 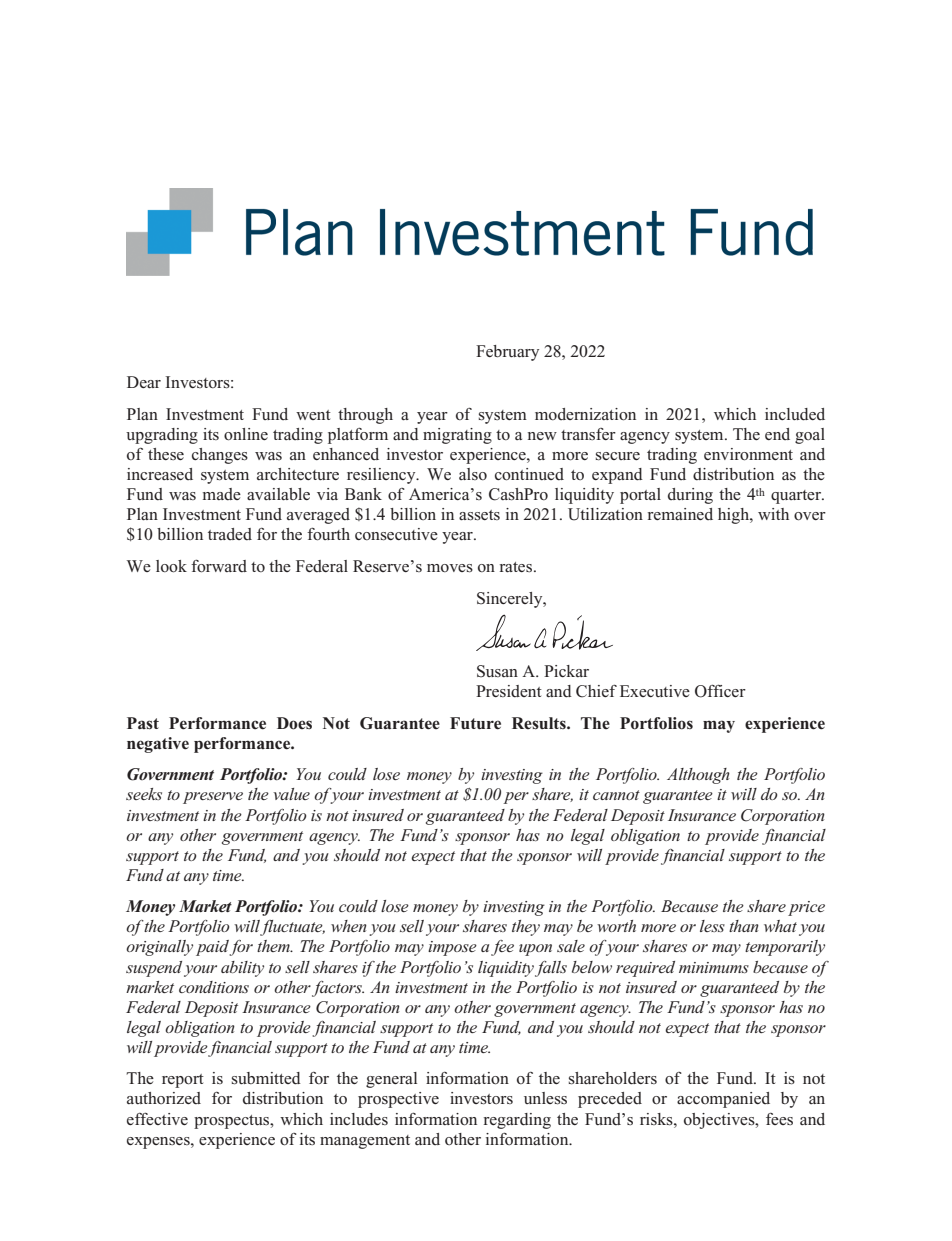 I want to click on paid, so click(x=213, y=948).
